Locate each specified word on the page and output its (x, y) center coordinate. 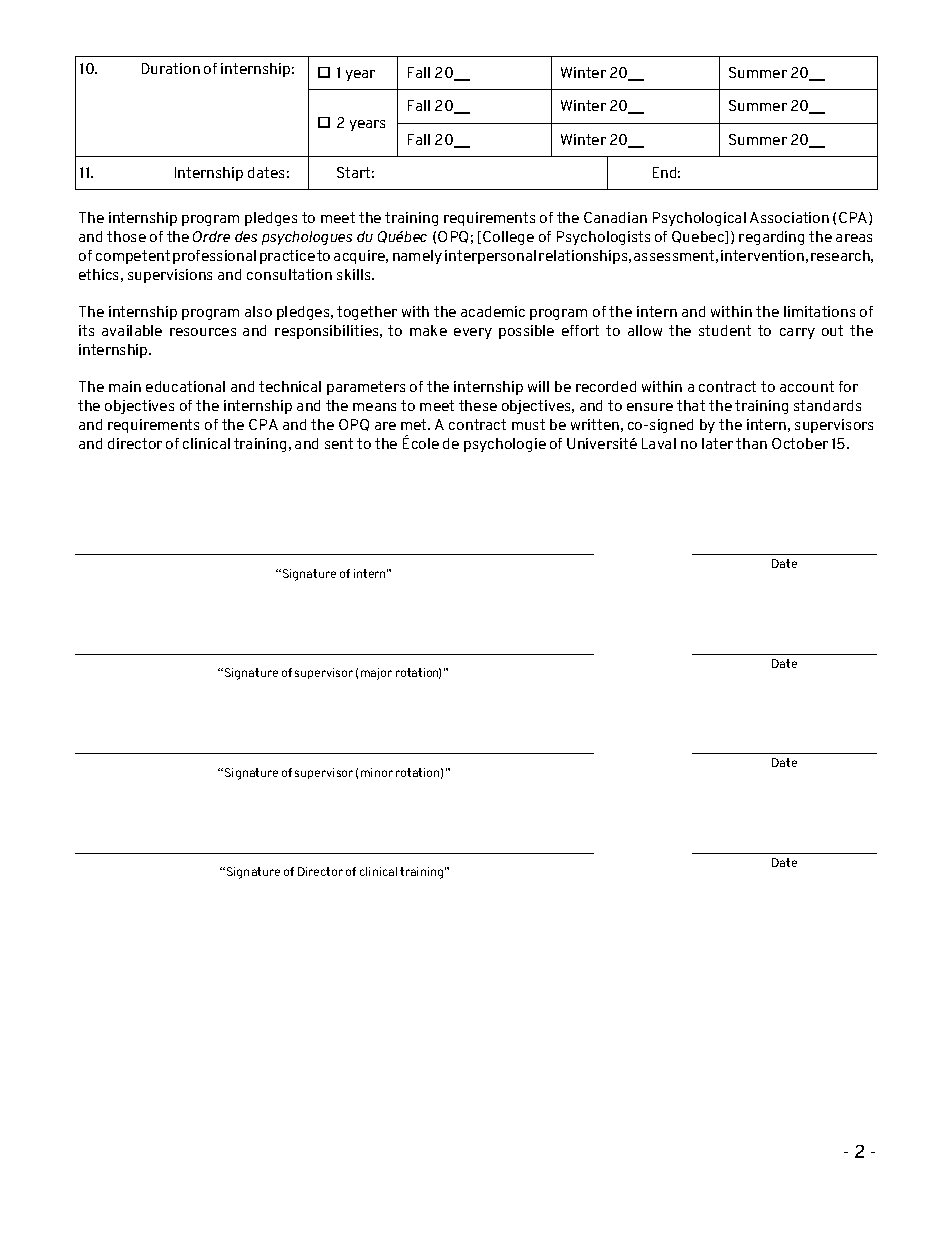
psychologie (505, 445)
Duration (171, 68)
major (376, 674)
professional (214, 257)
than (751, 443)
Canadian (615, 217)
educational (185, 386)
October (800, 443)
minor (377, 772)
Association (789, 217)
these (478, 405)
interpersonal (490, 257)
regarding (771, 238)
